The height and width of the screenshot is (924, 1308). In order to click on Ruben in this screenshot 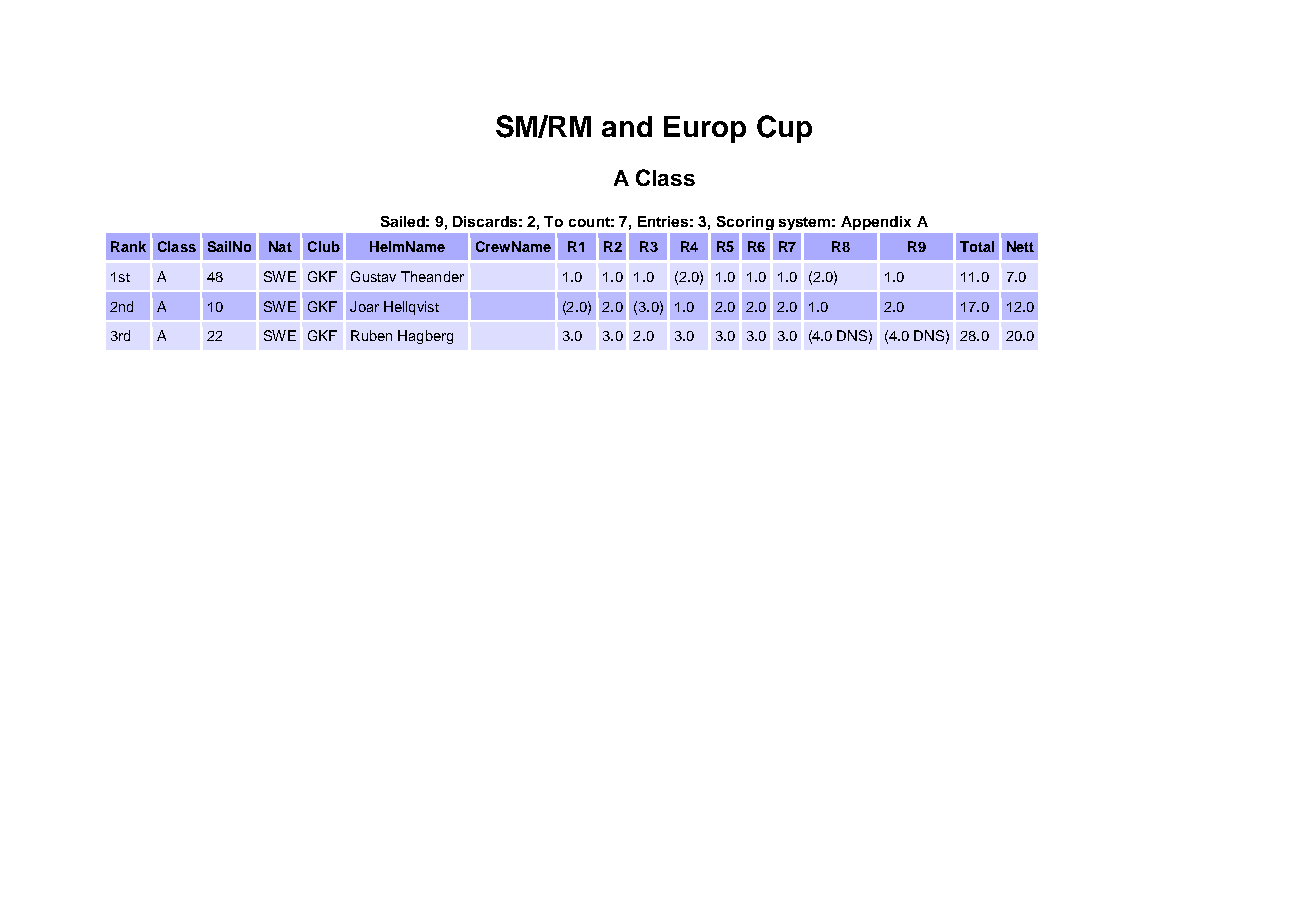, I will do `click(371, 335)`.
